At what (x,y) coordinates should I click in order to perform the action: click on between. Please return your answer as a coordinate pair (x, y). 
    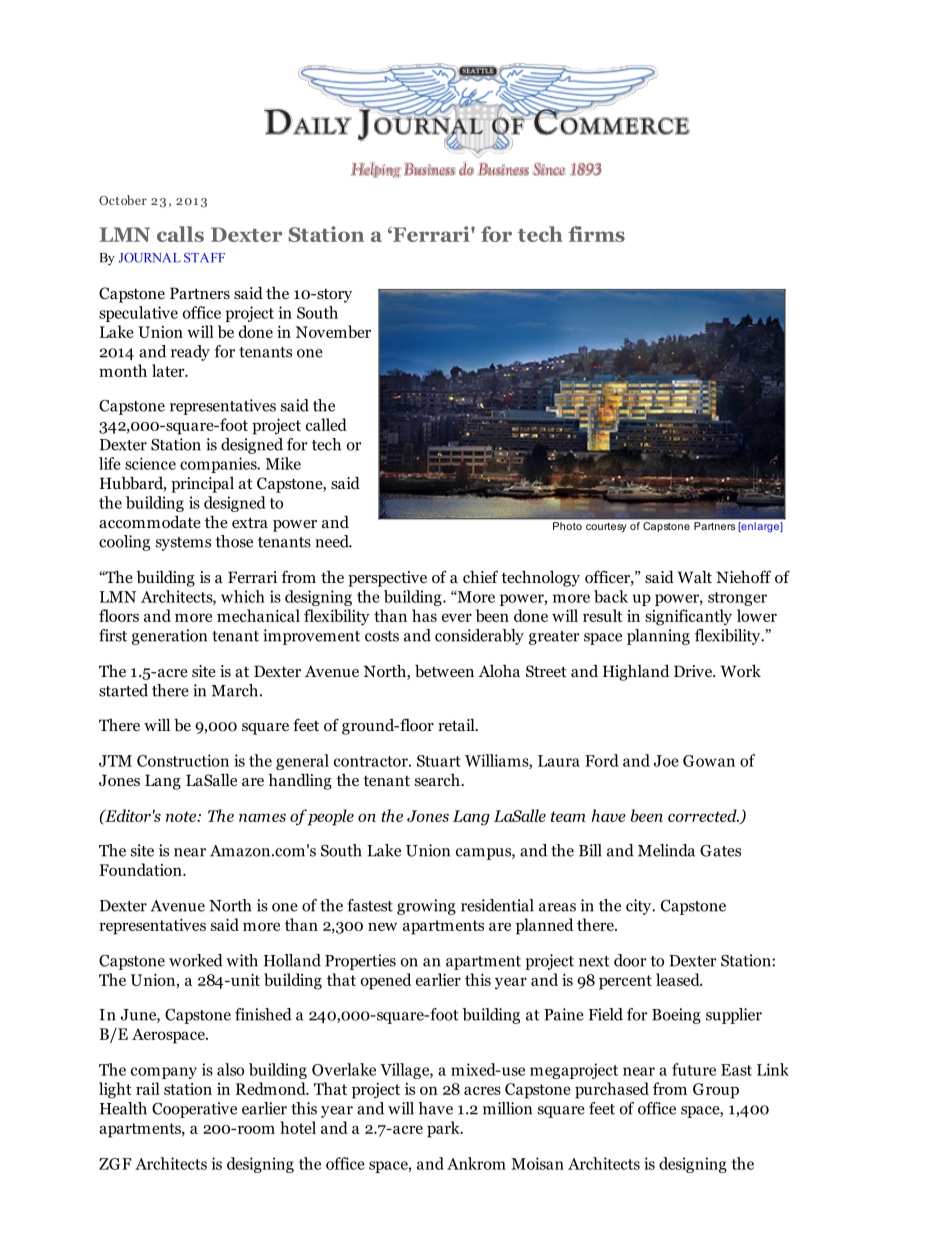
    Looking at the image, I should click on (444, 670).
